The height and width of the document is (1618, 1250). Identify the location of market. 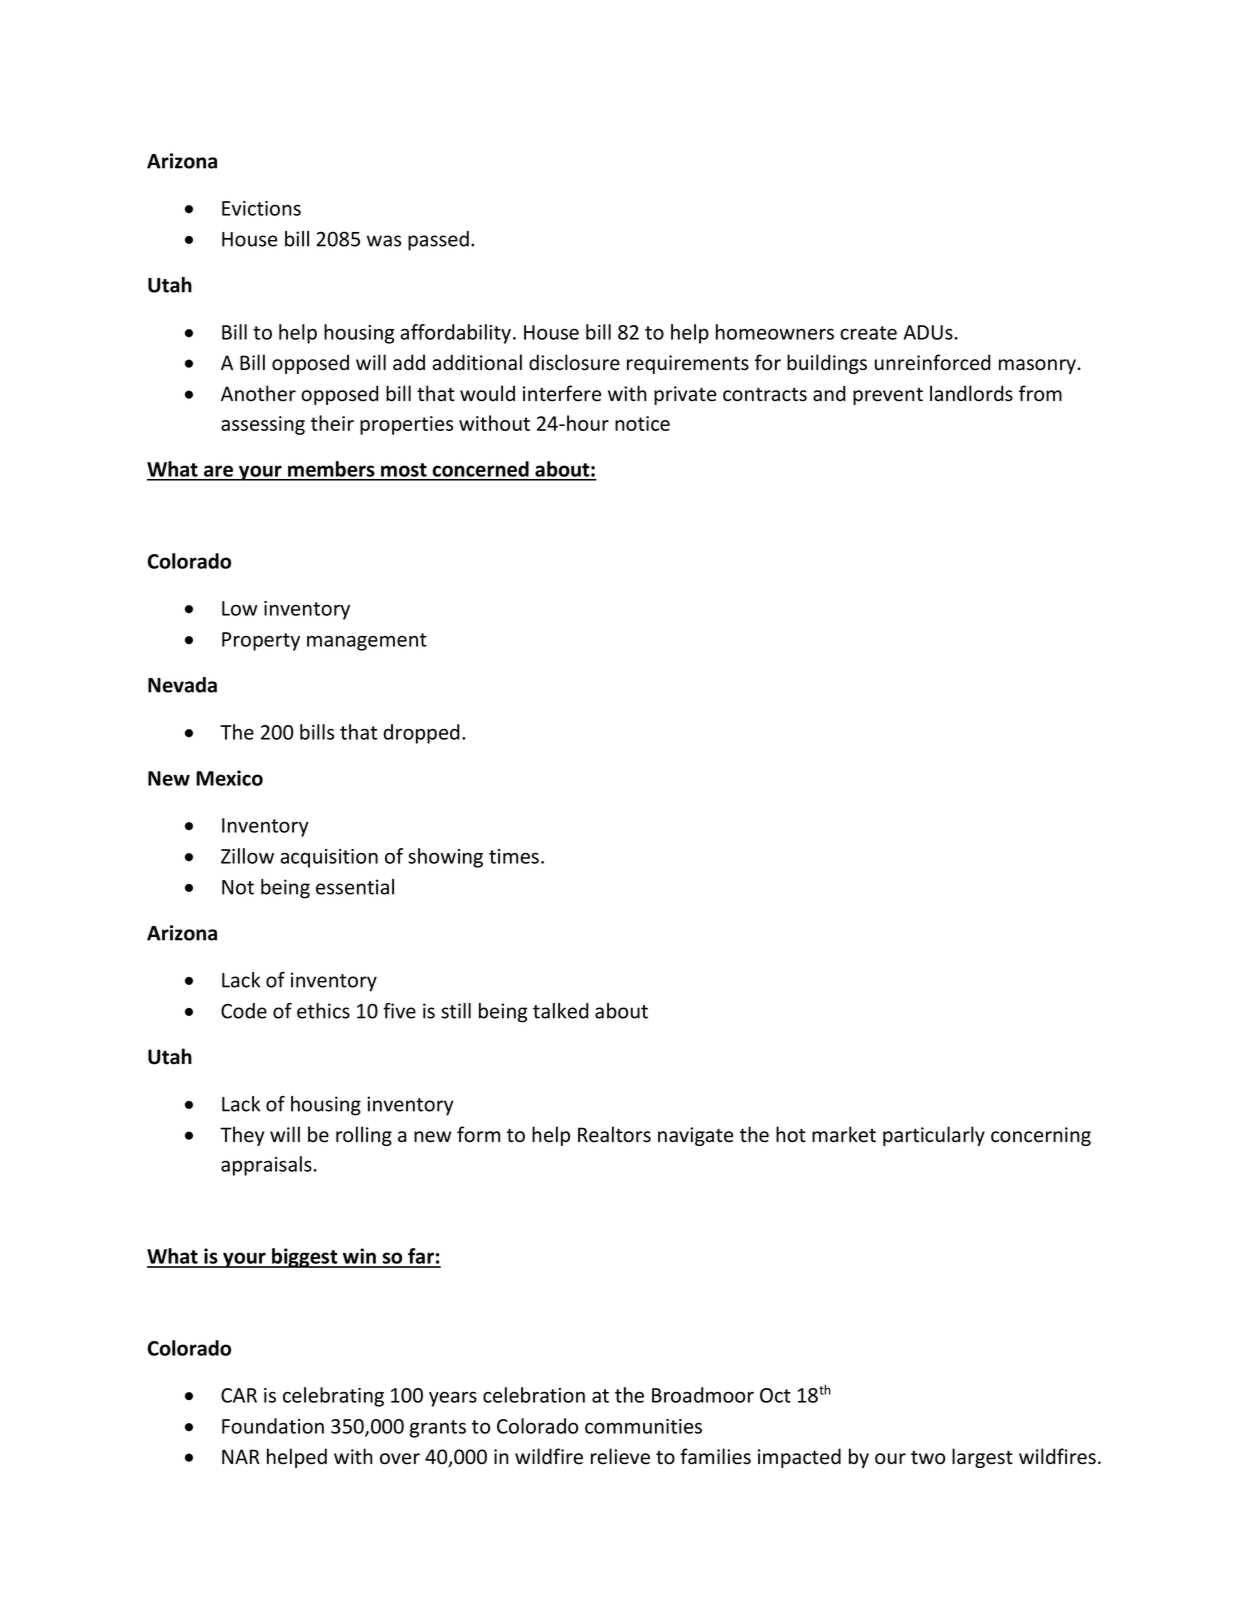
(844, 1134).
